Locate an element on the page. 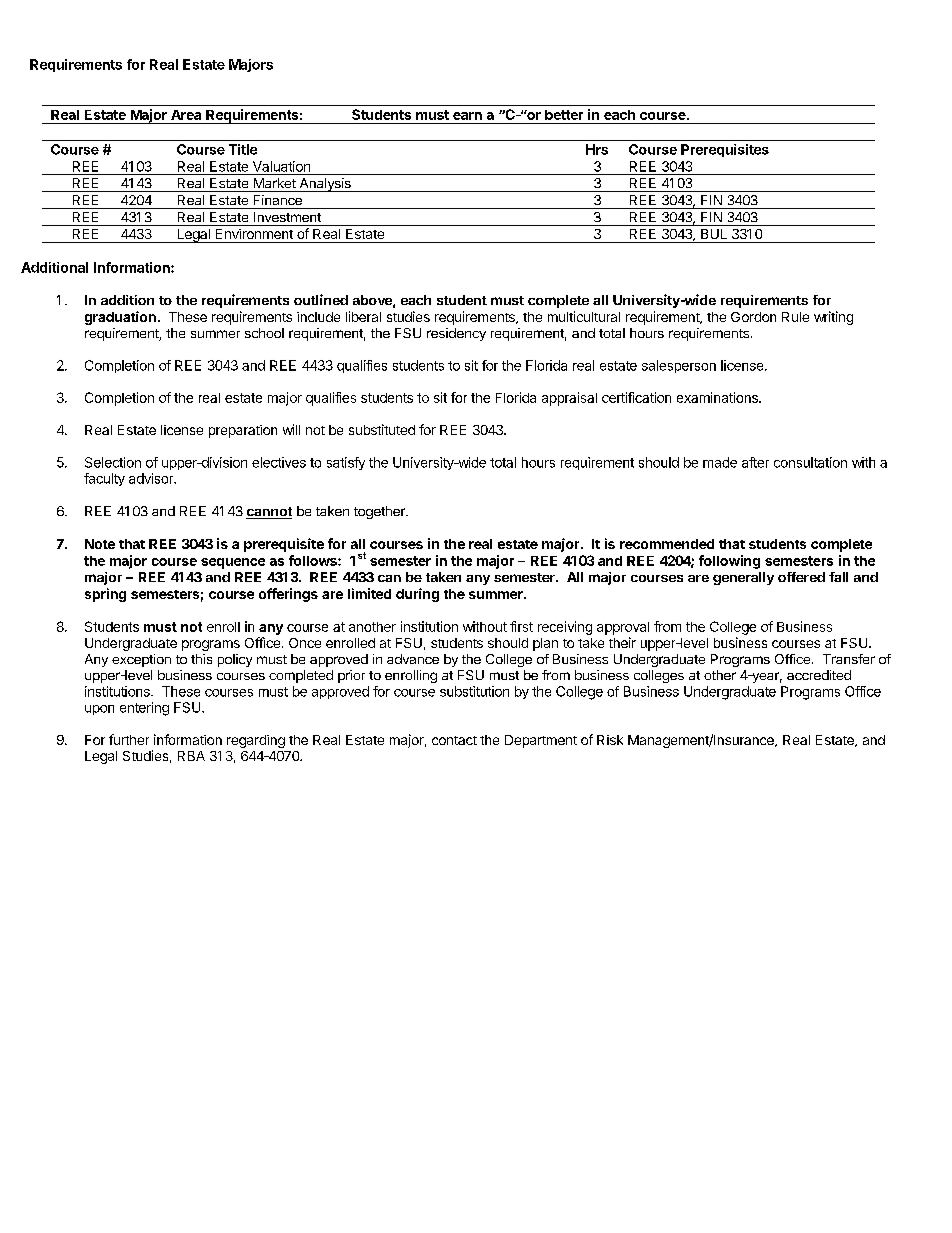  Hrs is located at coordinates (597, 149).
